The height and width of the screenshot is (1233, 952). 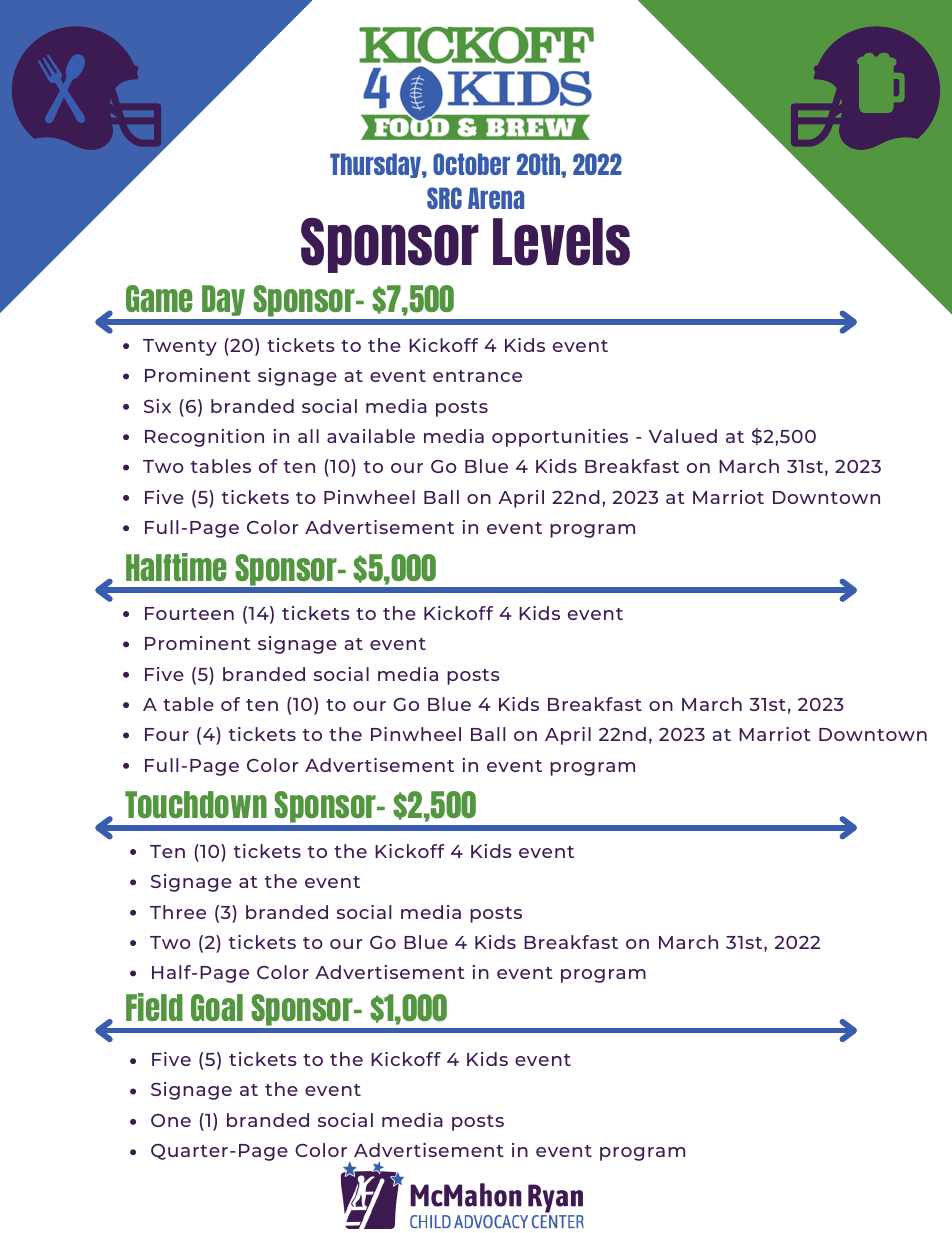 I want to click on Three, so click(x=178, y=912).
